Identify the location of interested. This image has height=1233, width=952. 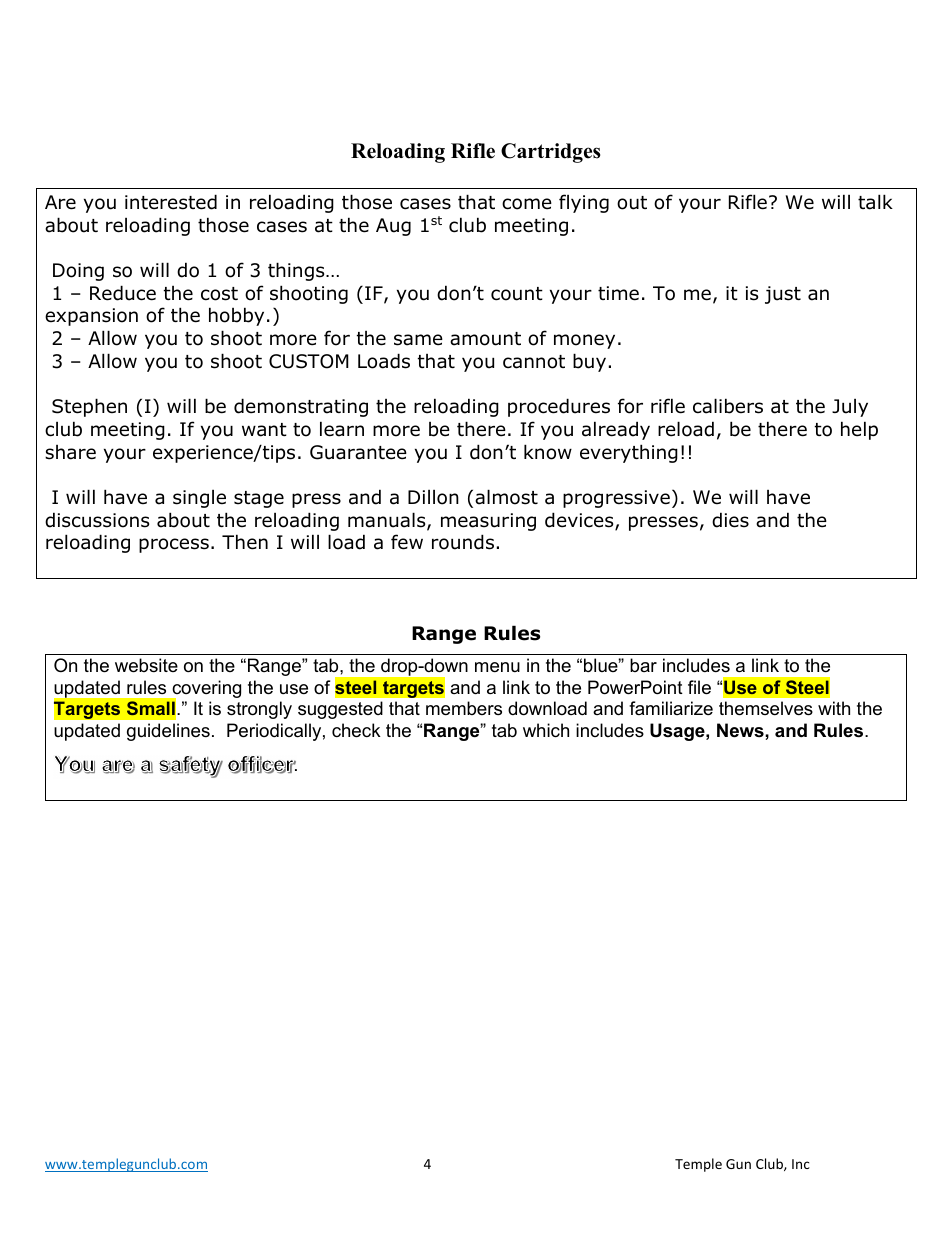
(171, 202).
